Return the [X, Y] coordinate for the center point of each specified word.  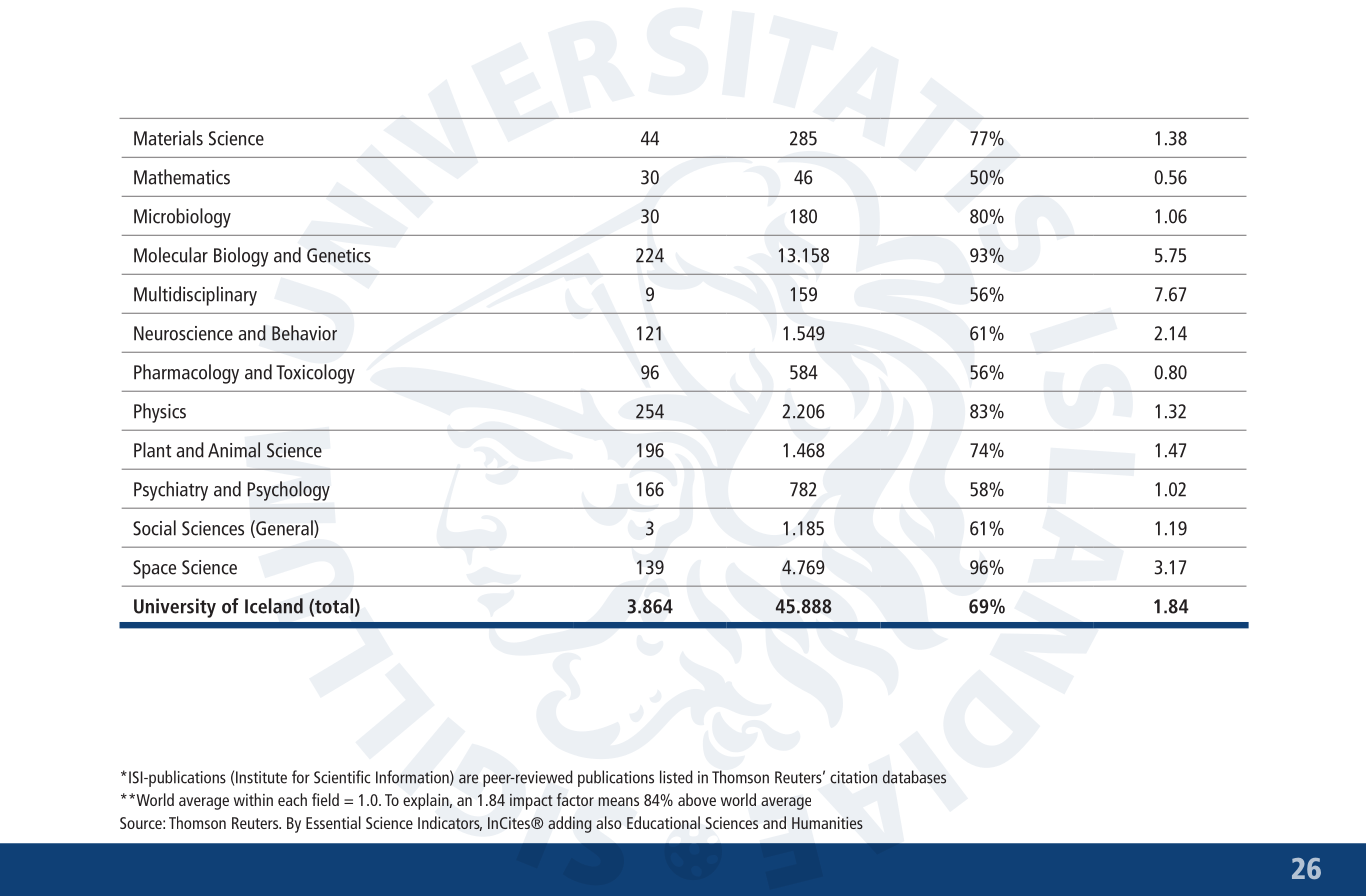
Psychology [289, 491]
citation [853, 777]
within [253, 799]
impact [531, 802]
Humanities [827, 823]
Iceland [274, 606]
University [175, 608]
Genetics [339, 255]
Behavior [304, 333]
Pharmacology [186, 374]
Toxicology [315, 374]
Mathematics [182, 177]
